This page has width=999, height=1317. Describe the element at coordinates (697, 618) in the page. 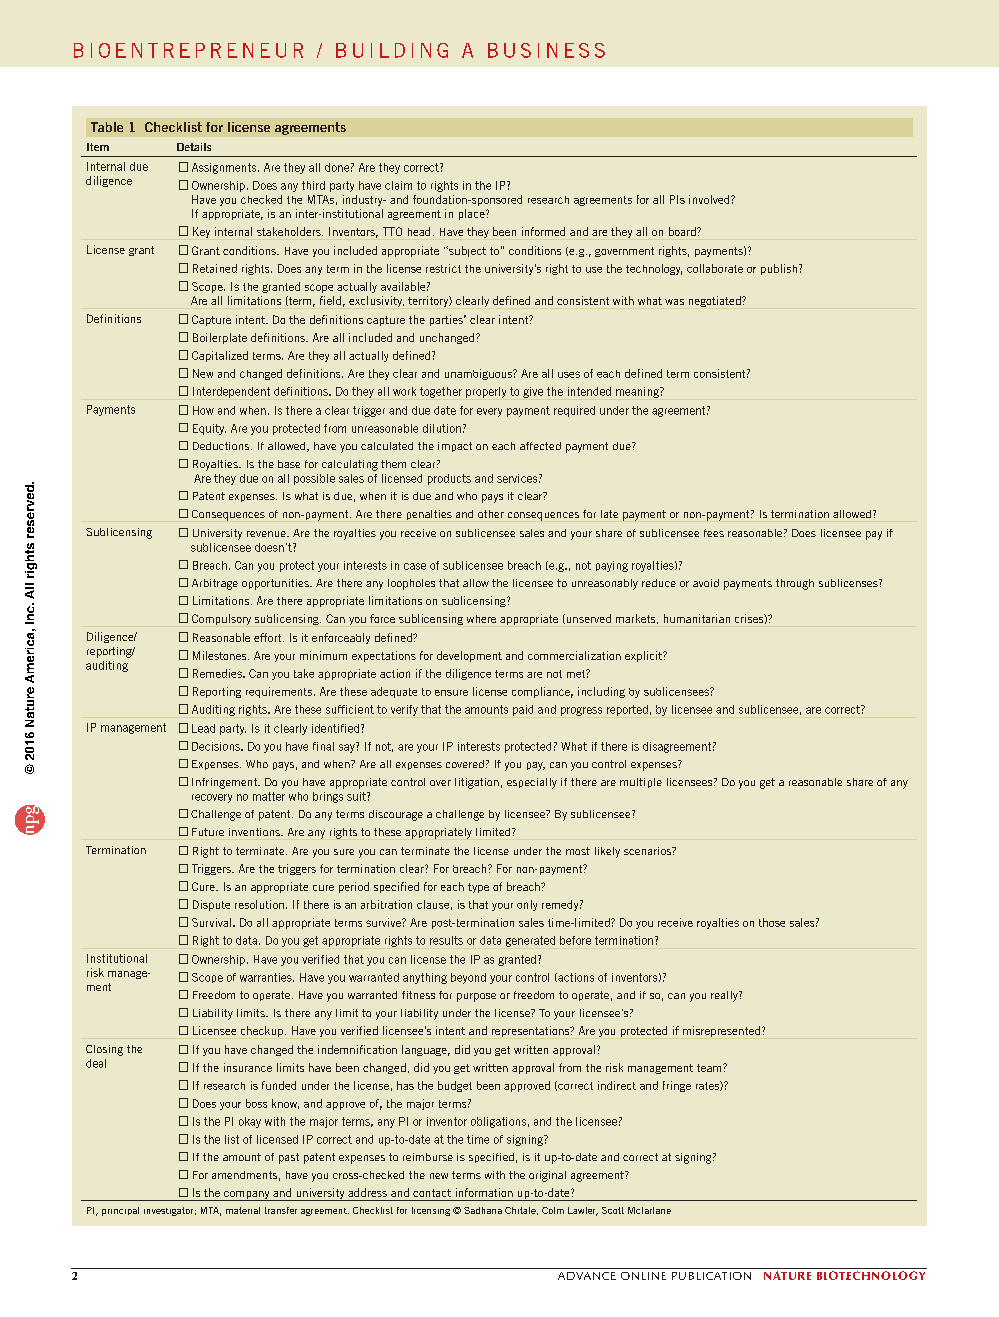

I see `humanitarian` at that location.
